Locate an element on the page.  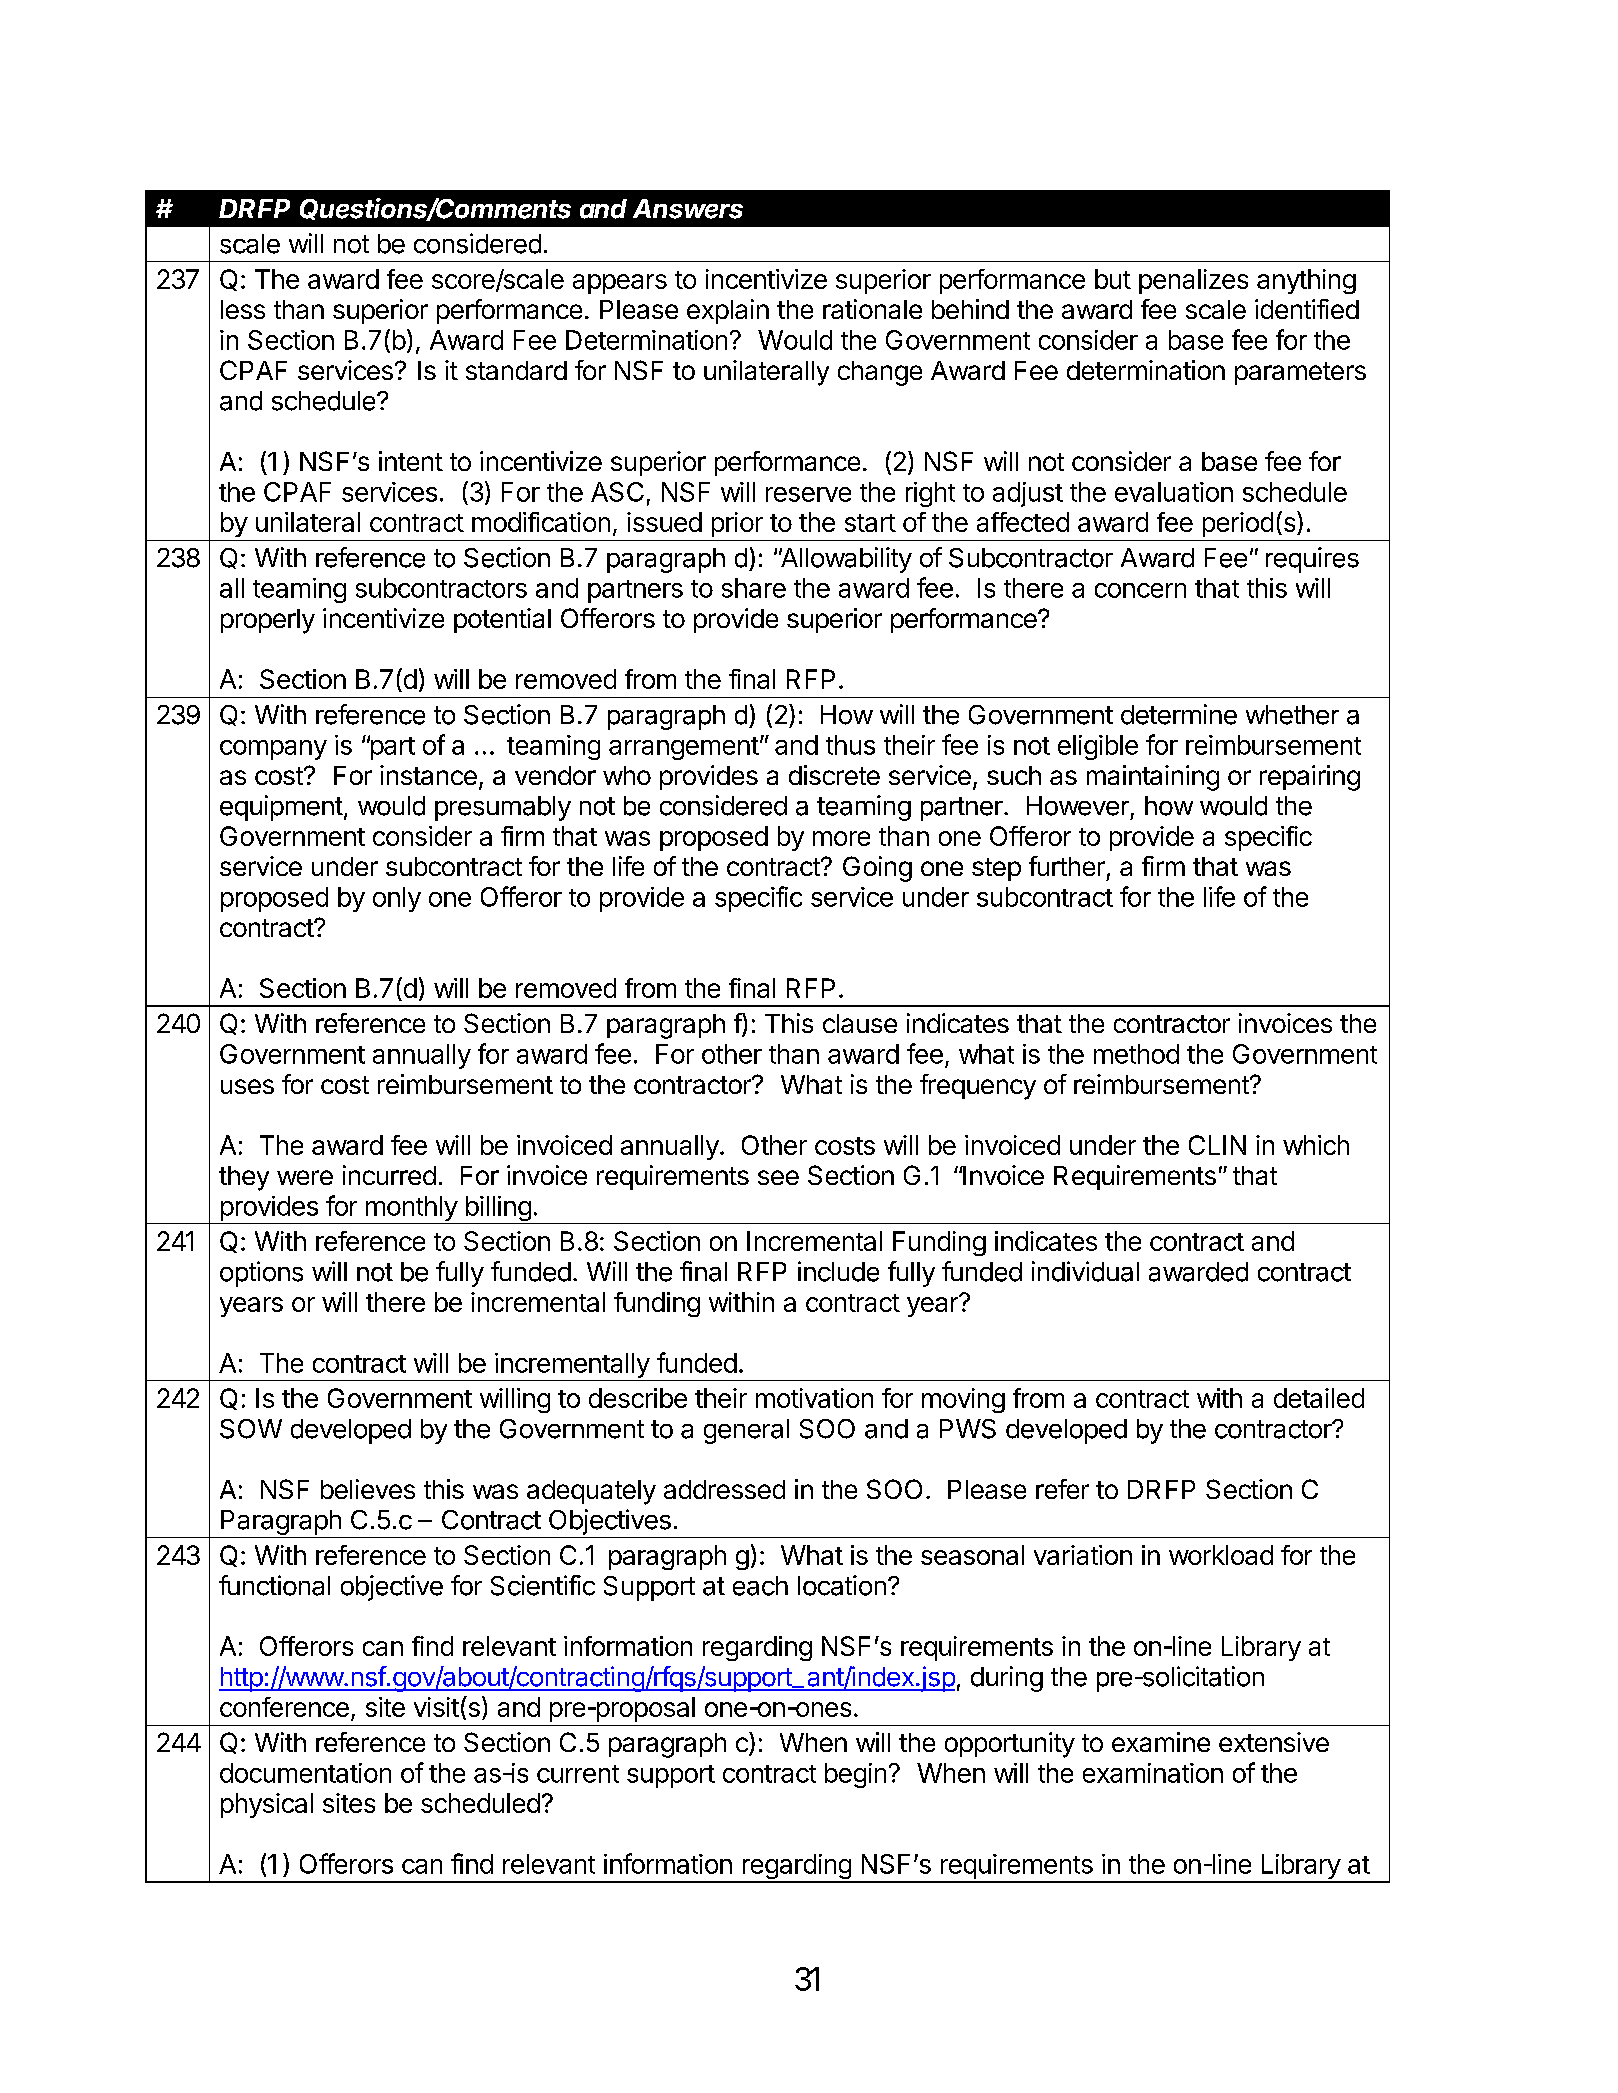
concern is located at coordinates (1140, 590).
